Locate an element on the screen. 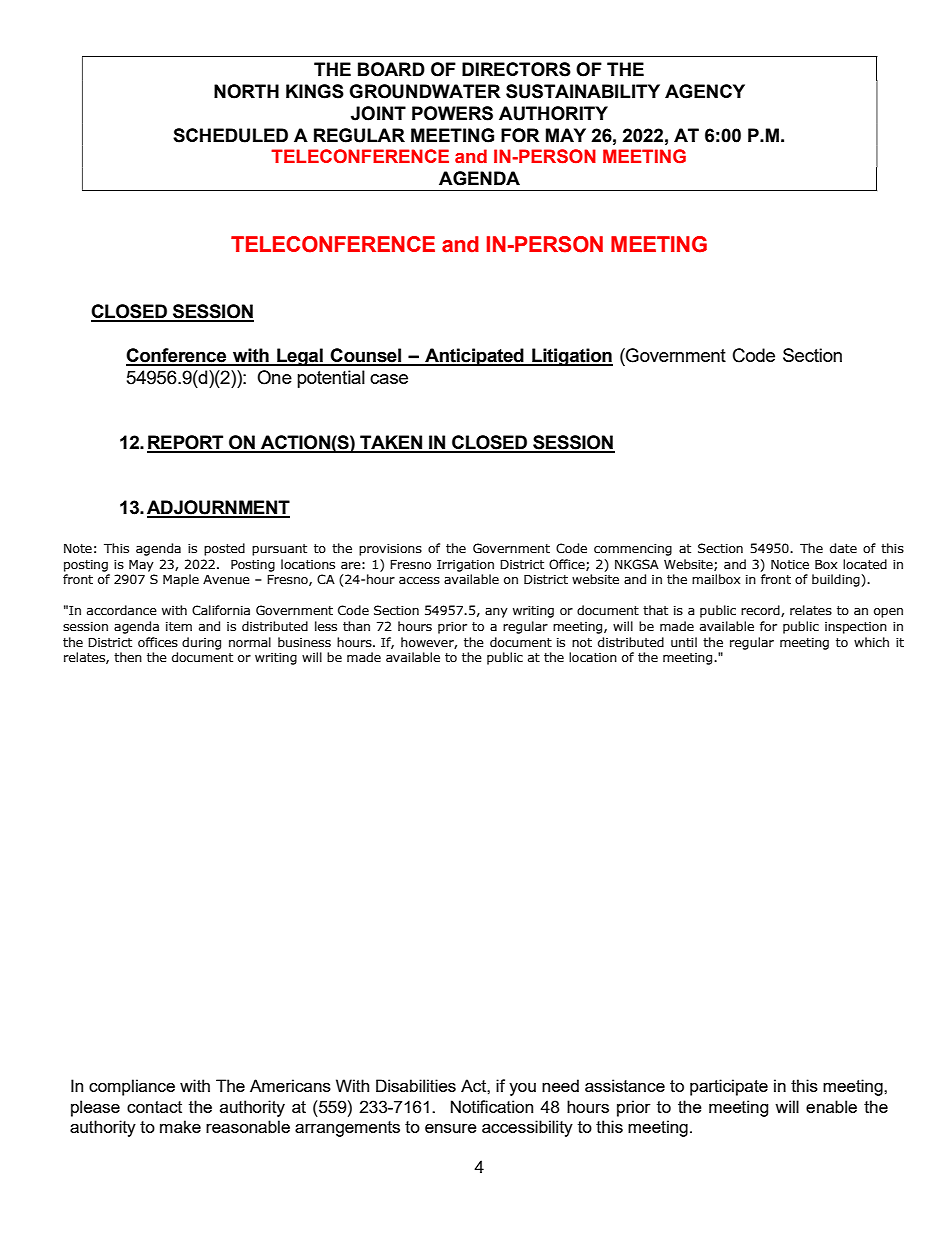 This screenshot has width=952, height=1233. contact is located at coordinates (154, 1107).
